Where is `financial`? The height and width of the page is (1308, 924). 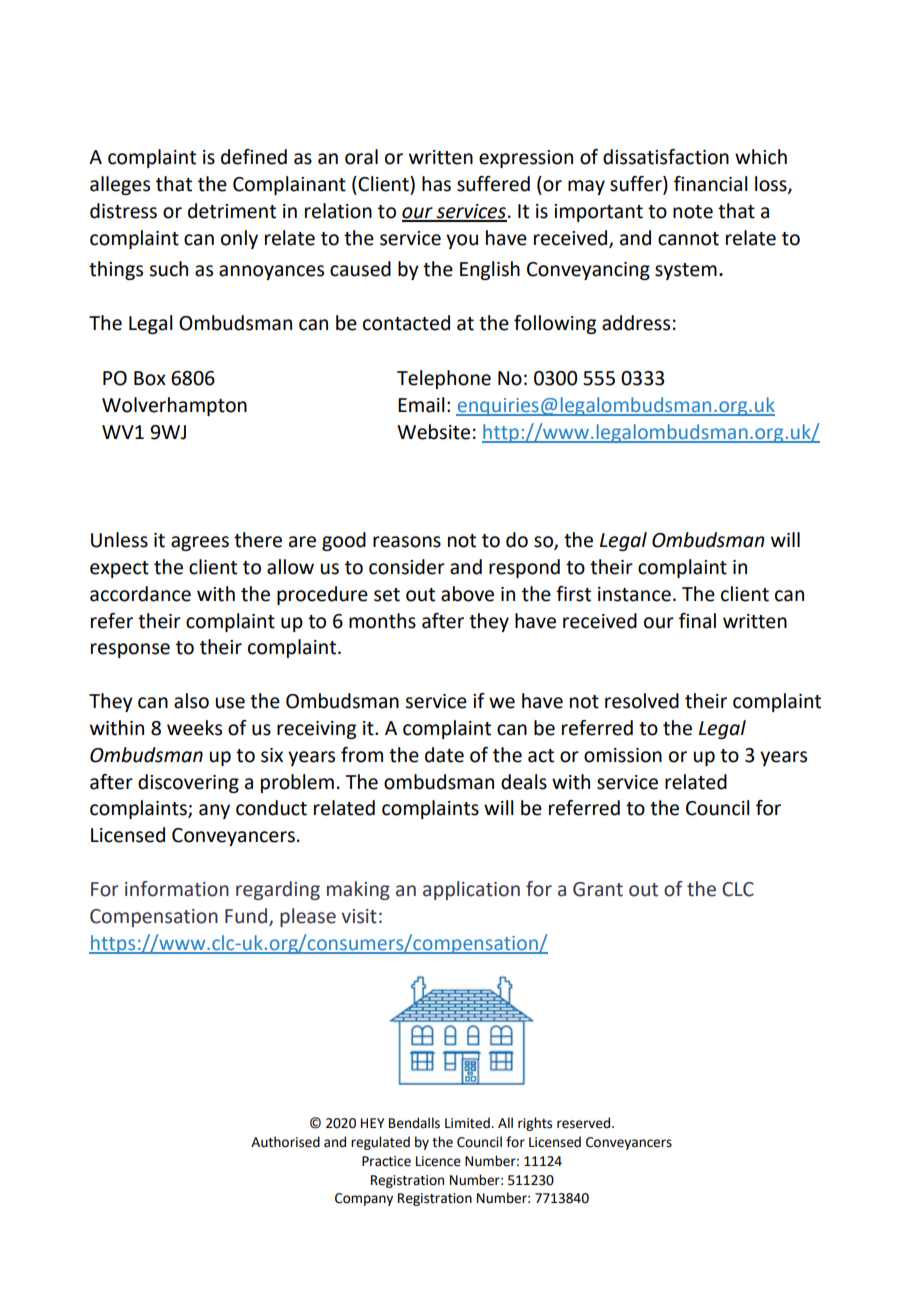
financial is located at coordinates (711, 184).
